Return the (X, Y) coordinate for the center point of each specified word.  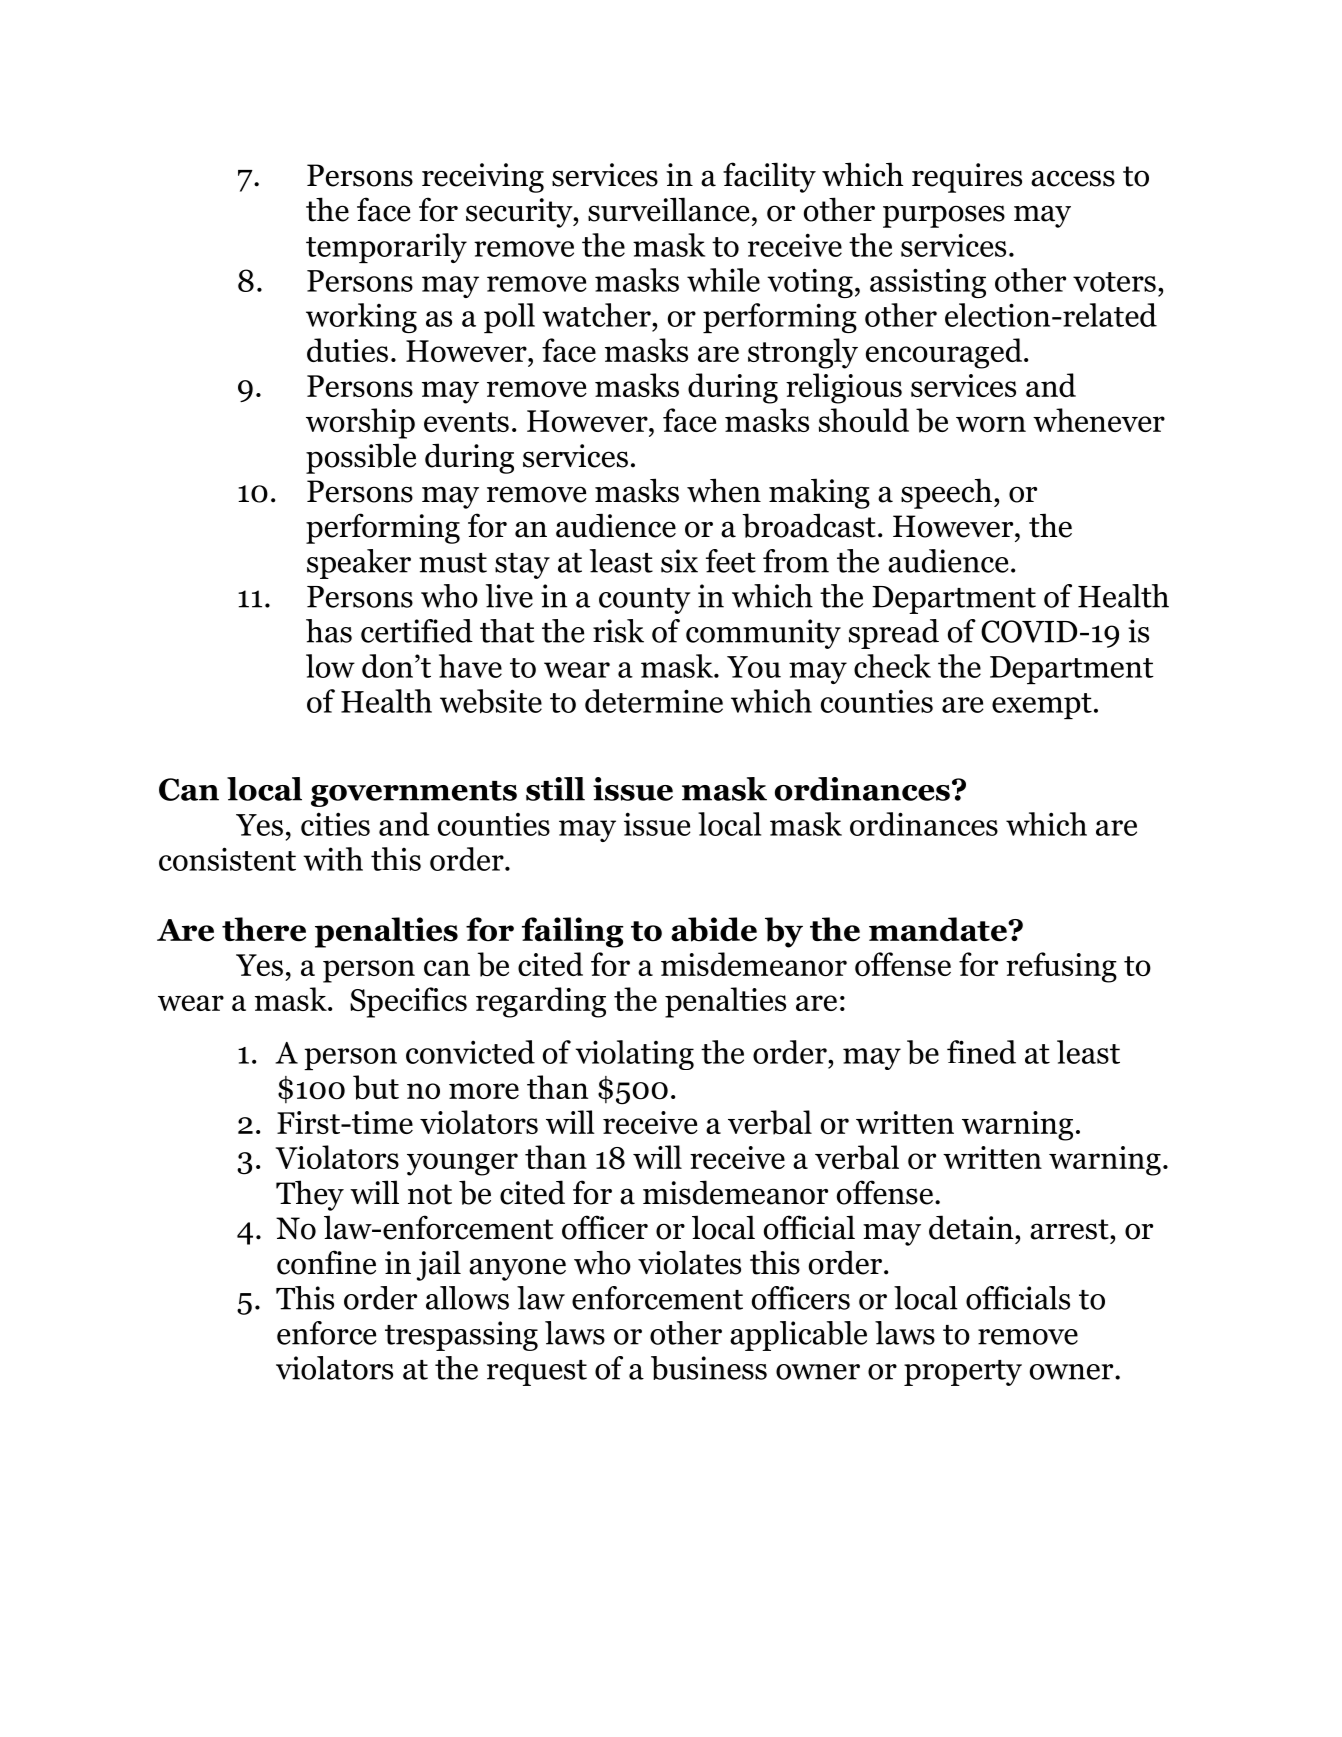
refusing (1061, 967)
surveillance (669, 209)
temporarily (386, 248)
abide (714, 929)
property (963, 1373)
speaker (359, 564)
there (264, 929)
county (645, 601)
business (709, 1368)
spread (894, 634)
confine (326, 1262)
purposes (944, 216)
